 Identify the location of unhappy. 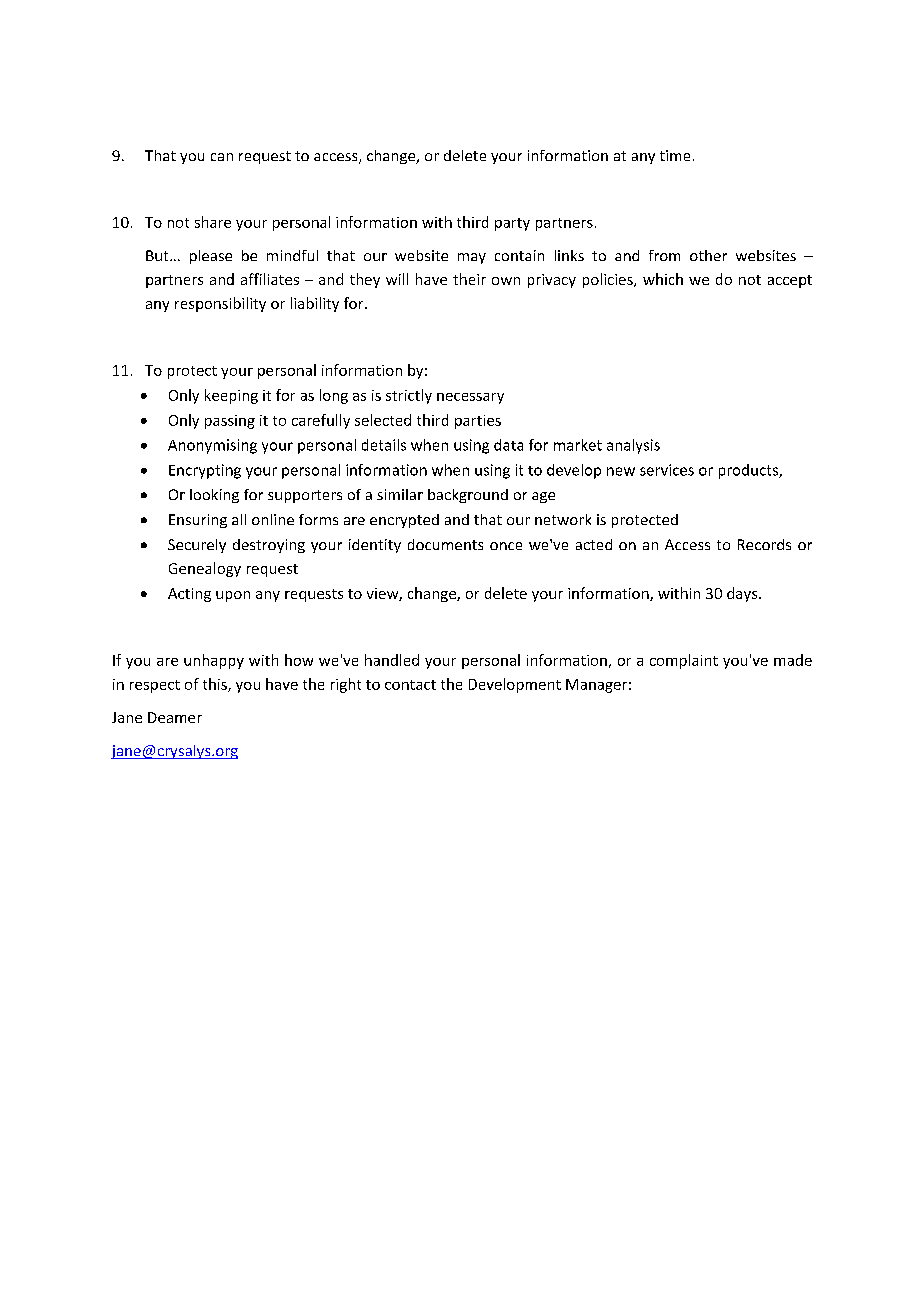
(214, 661).
